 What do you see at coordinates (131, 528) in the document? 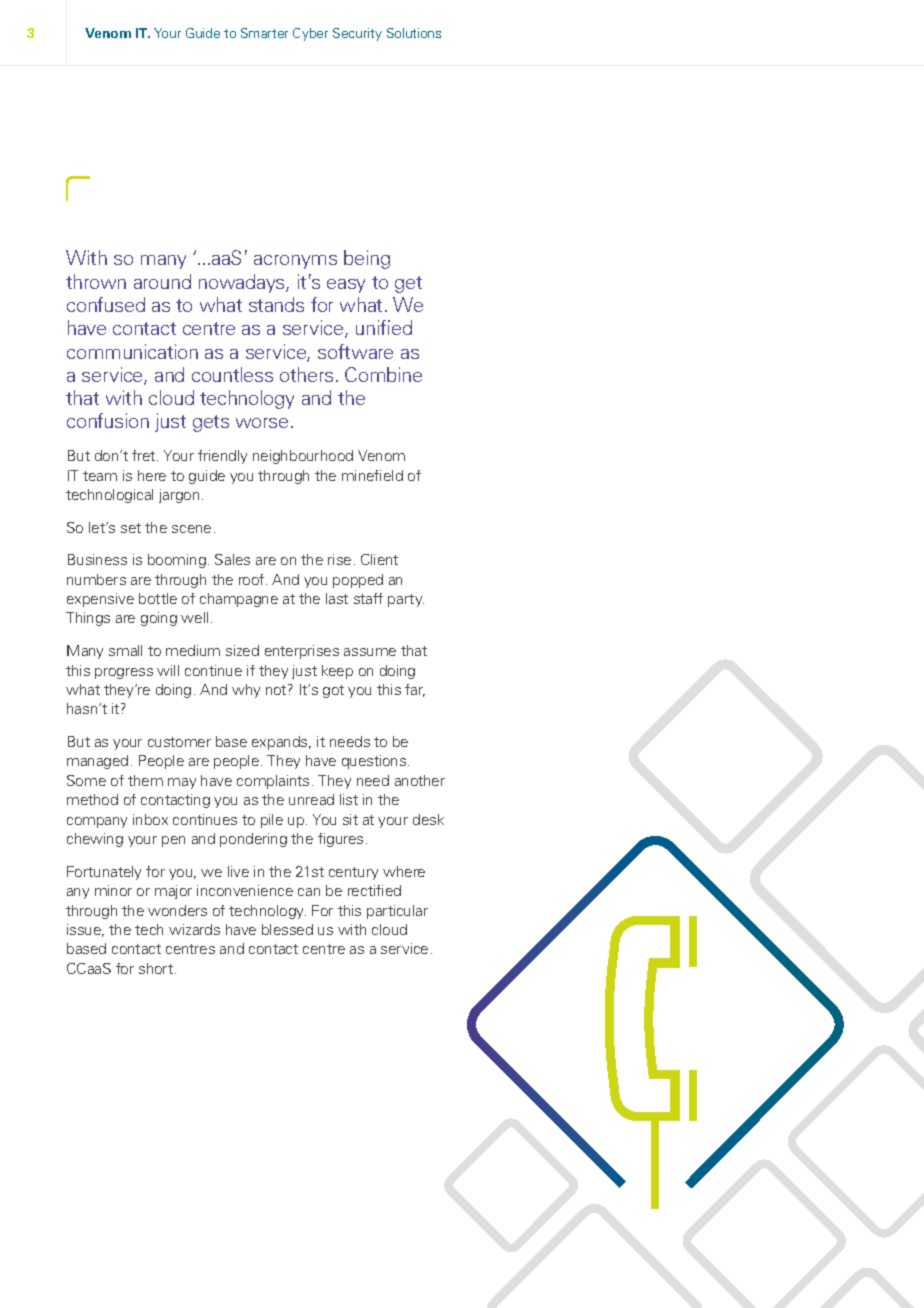
I see `set` at bounding box center [131, 528].
